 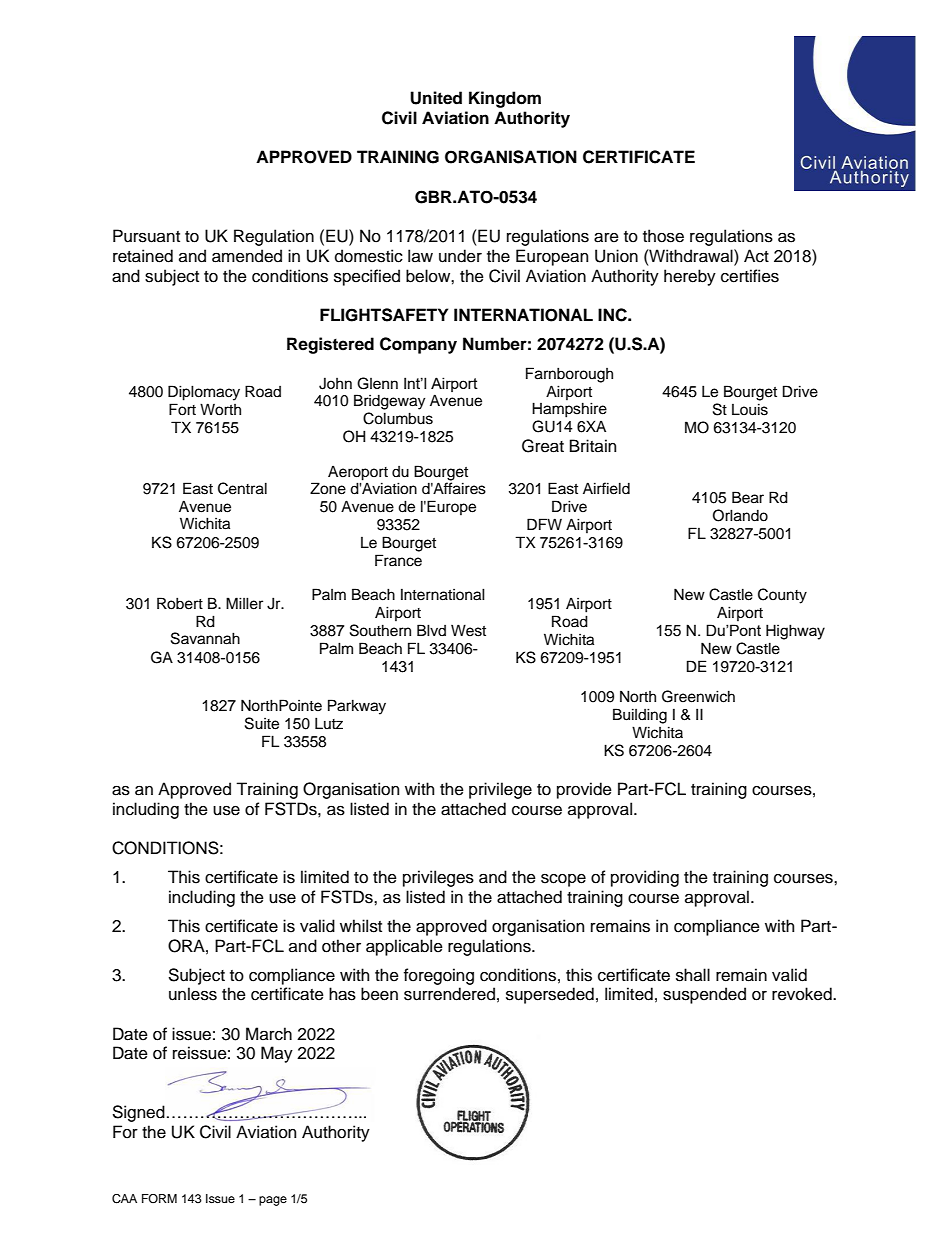 What do you see at coordinates (146, 236) in the screenshot?
I see `Pursuant` at bounding box center [146, 236].
